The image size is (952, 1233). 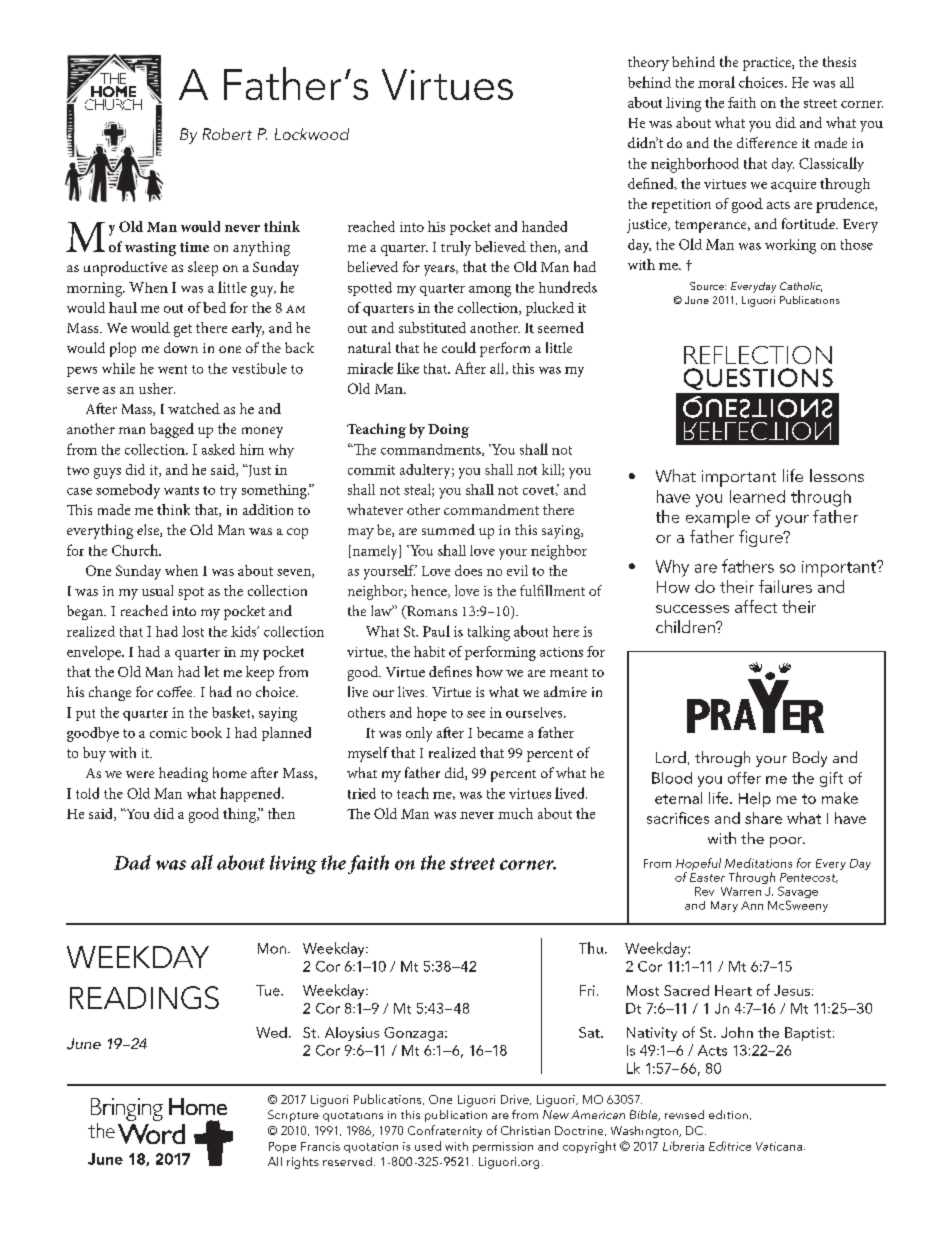 I want to click on Romans, so click(x=431, y=612).
